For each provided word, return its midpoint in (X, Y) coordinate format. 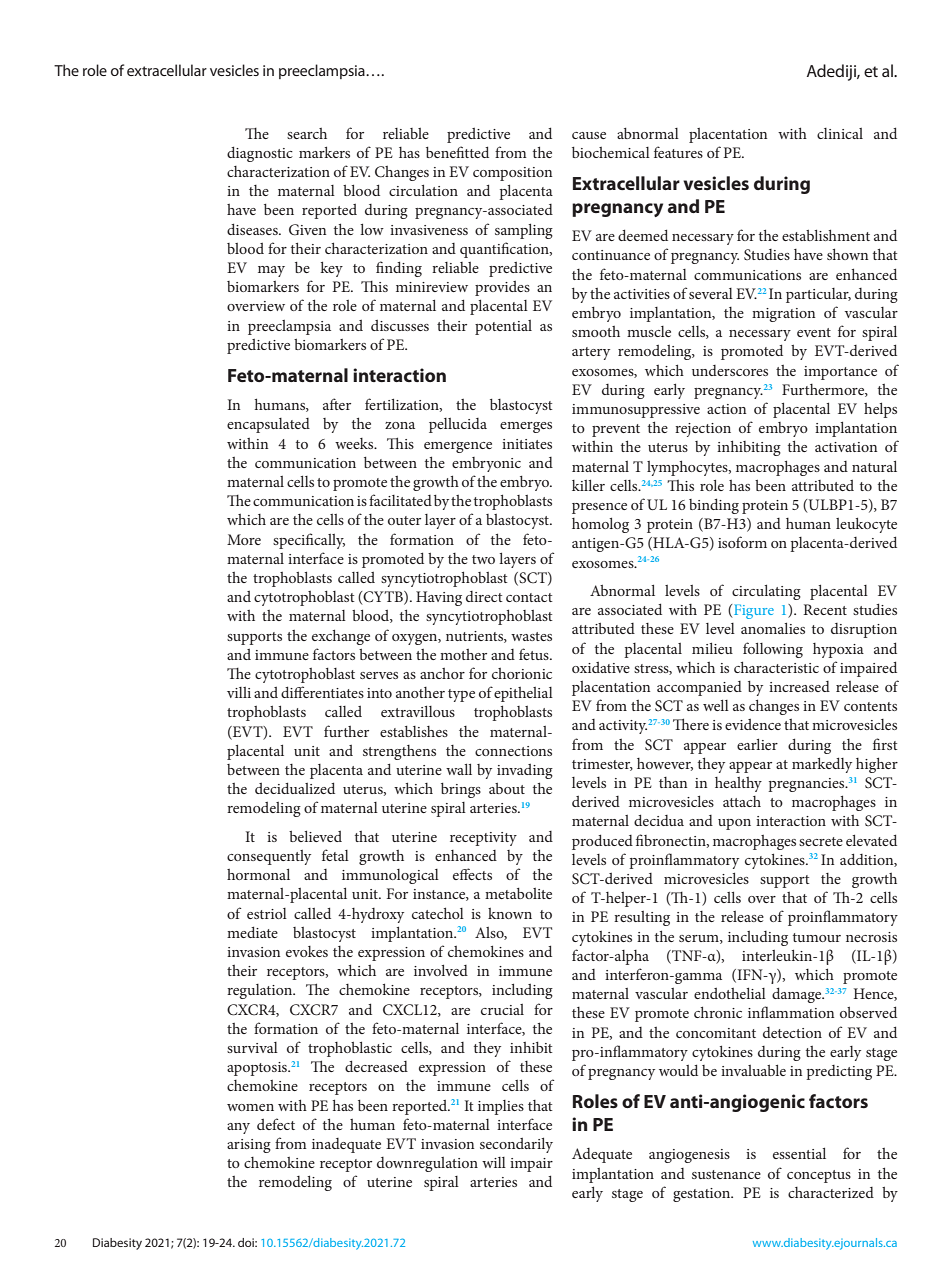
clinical (840, 133)
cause (589, 135)
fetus (535, 654)
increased (799, 686)
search (307, 133)
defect (276, 1124)
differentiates (322, 692)
